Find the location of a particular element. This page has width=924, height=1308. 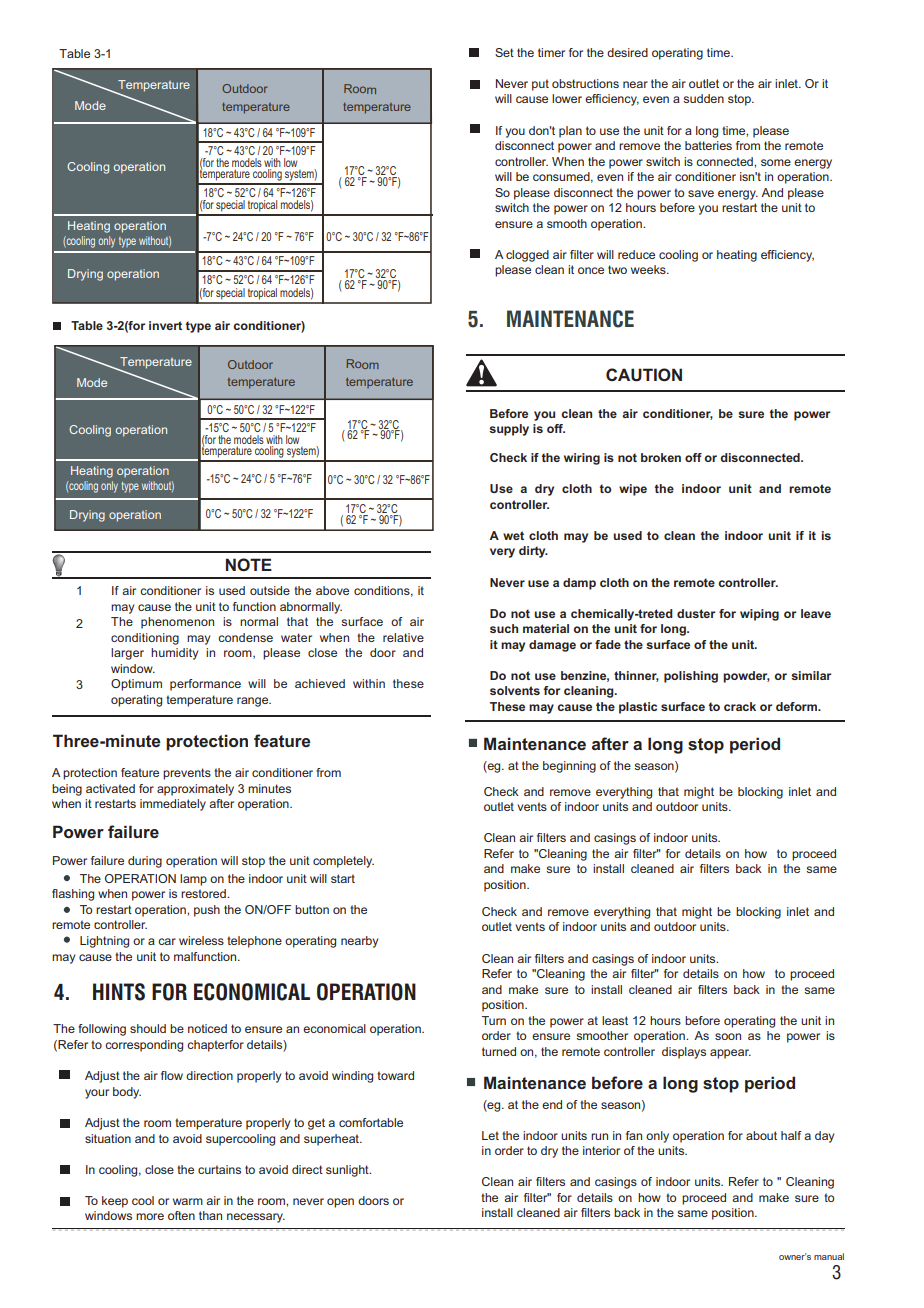

more is located at coordinates (150, 1216).
